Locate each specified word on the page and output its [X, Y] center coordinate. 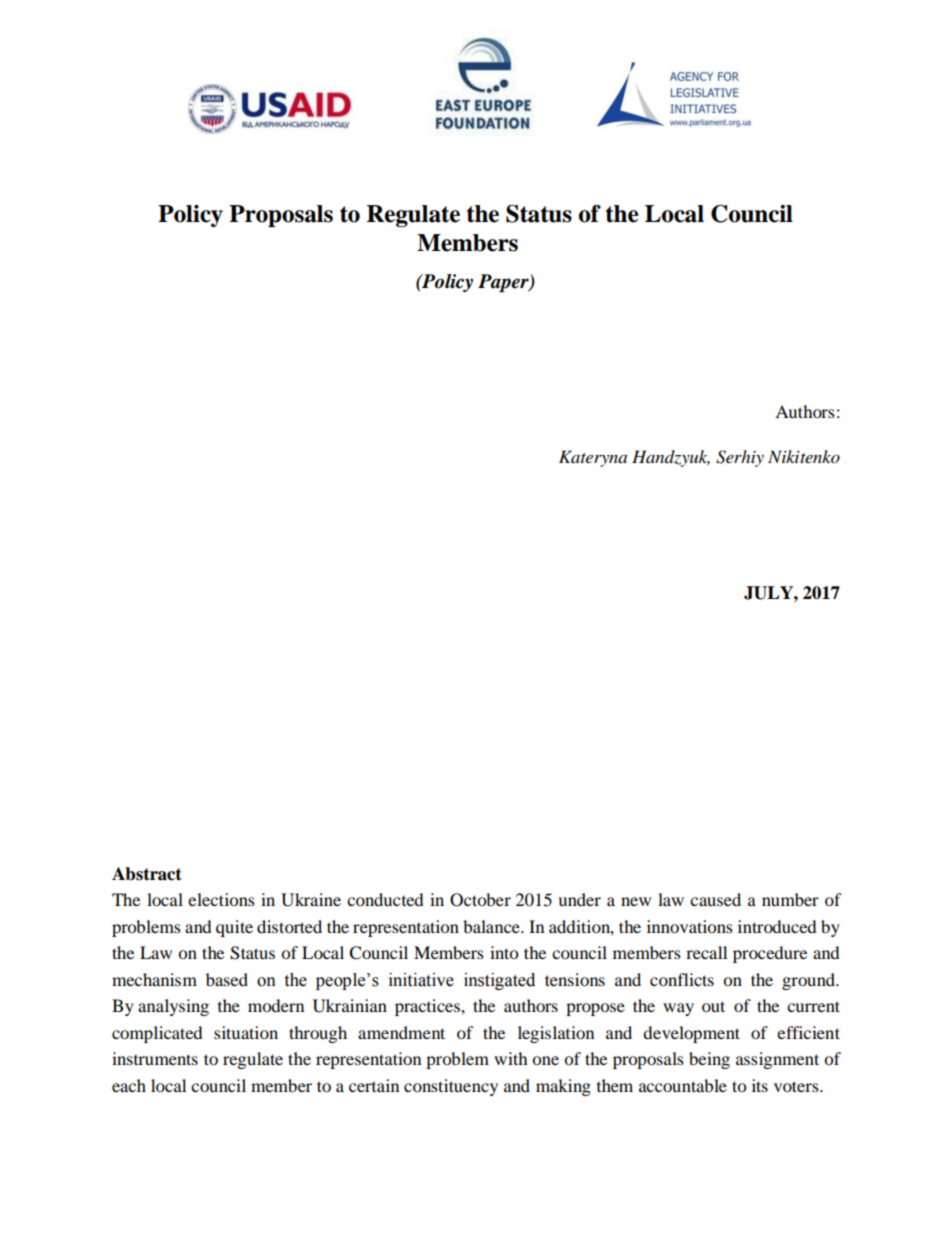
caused [715, 899]
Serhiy [740, 458]
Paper [504, 283]
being [709, 1060]
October [480, 900]
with [511, 1058]
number [790, 899]
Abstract [147, 874]
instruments [155, 1058]
